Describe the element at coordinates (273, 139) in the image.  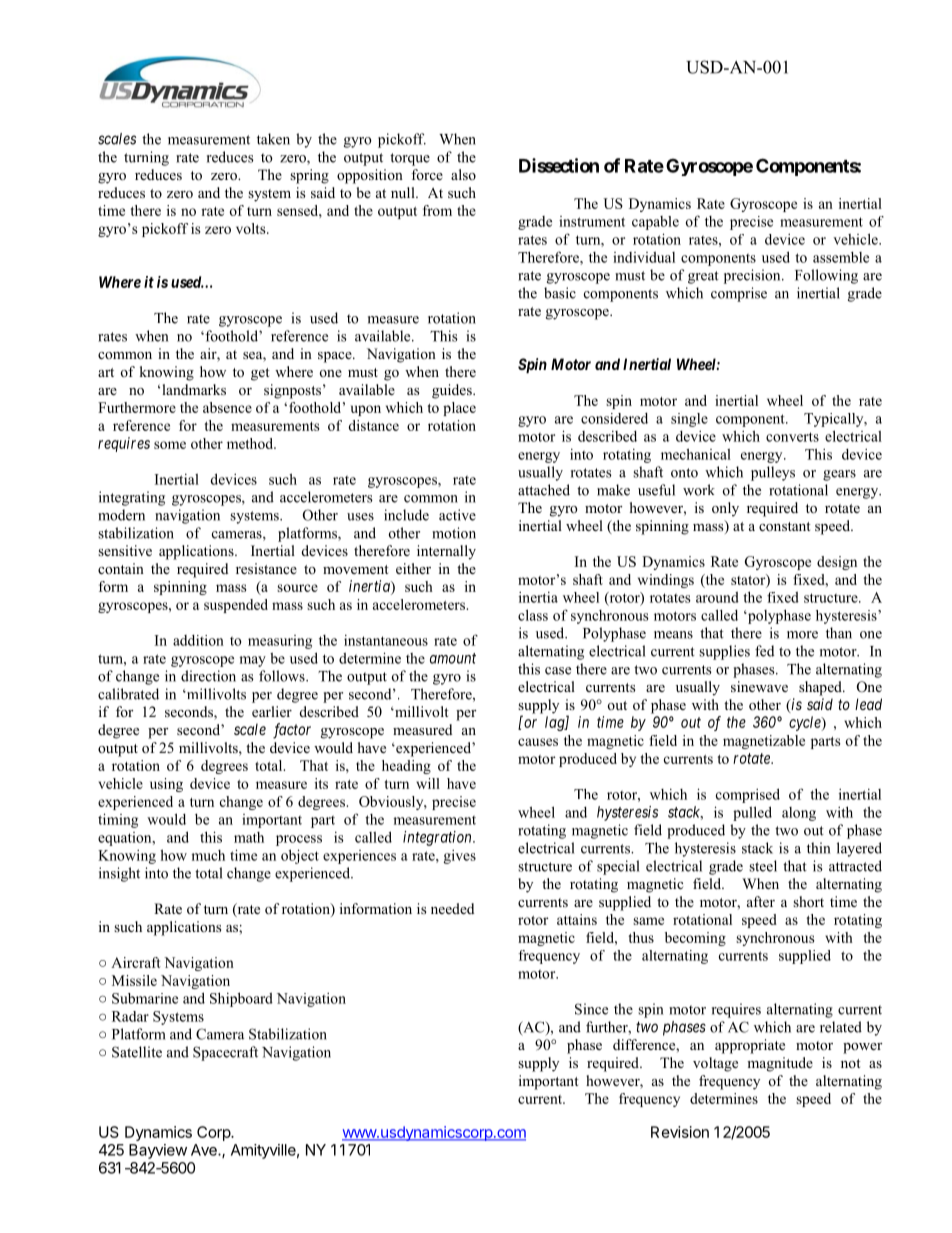
I see `taken` at that location.
